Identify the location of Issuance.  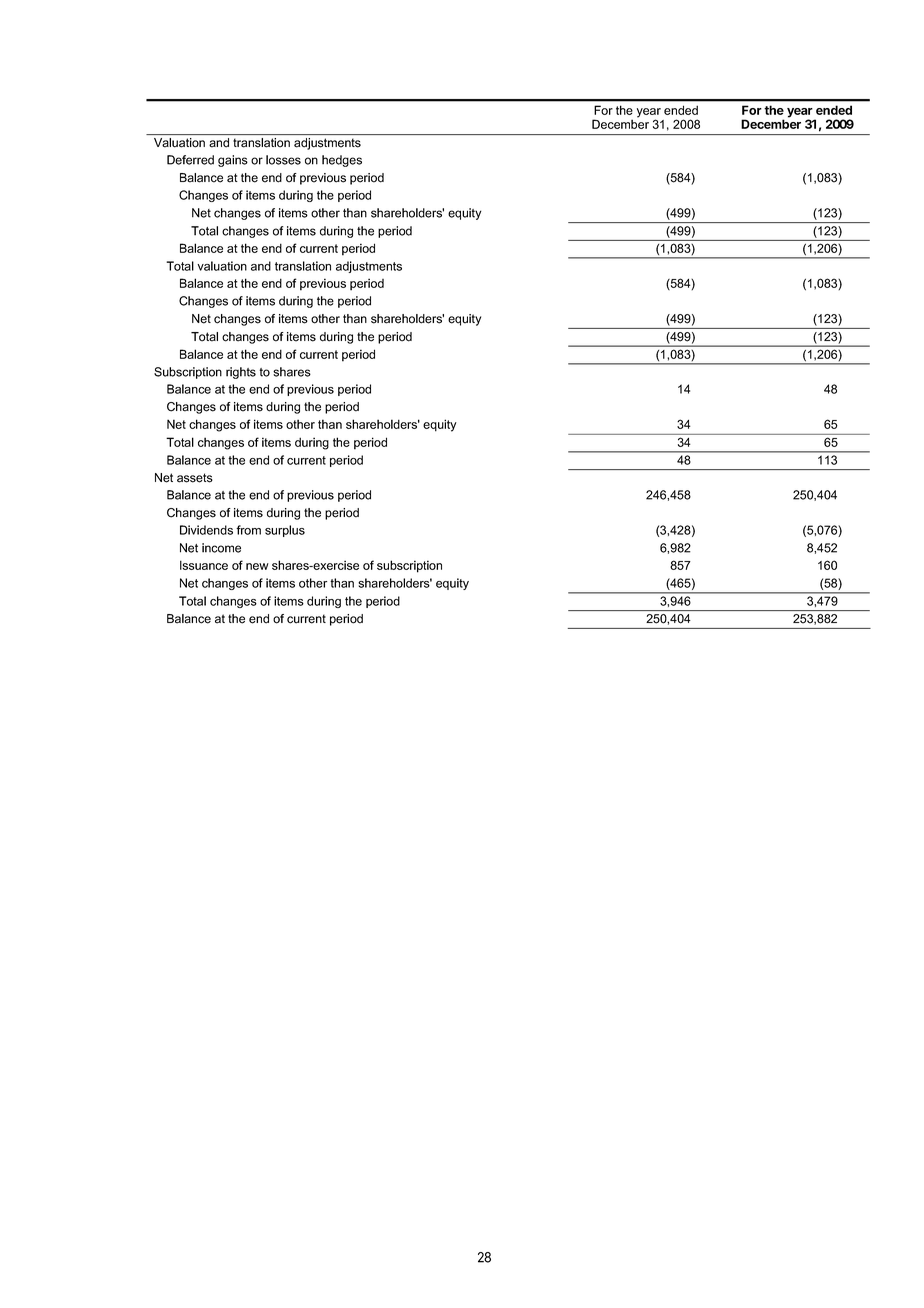
(204, 565).
